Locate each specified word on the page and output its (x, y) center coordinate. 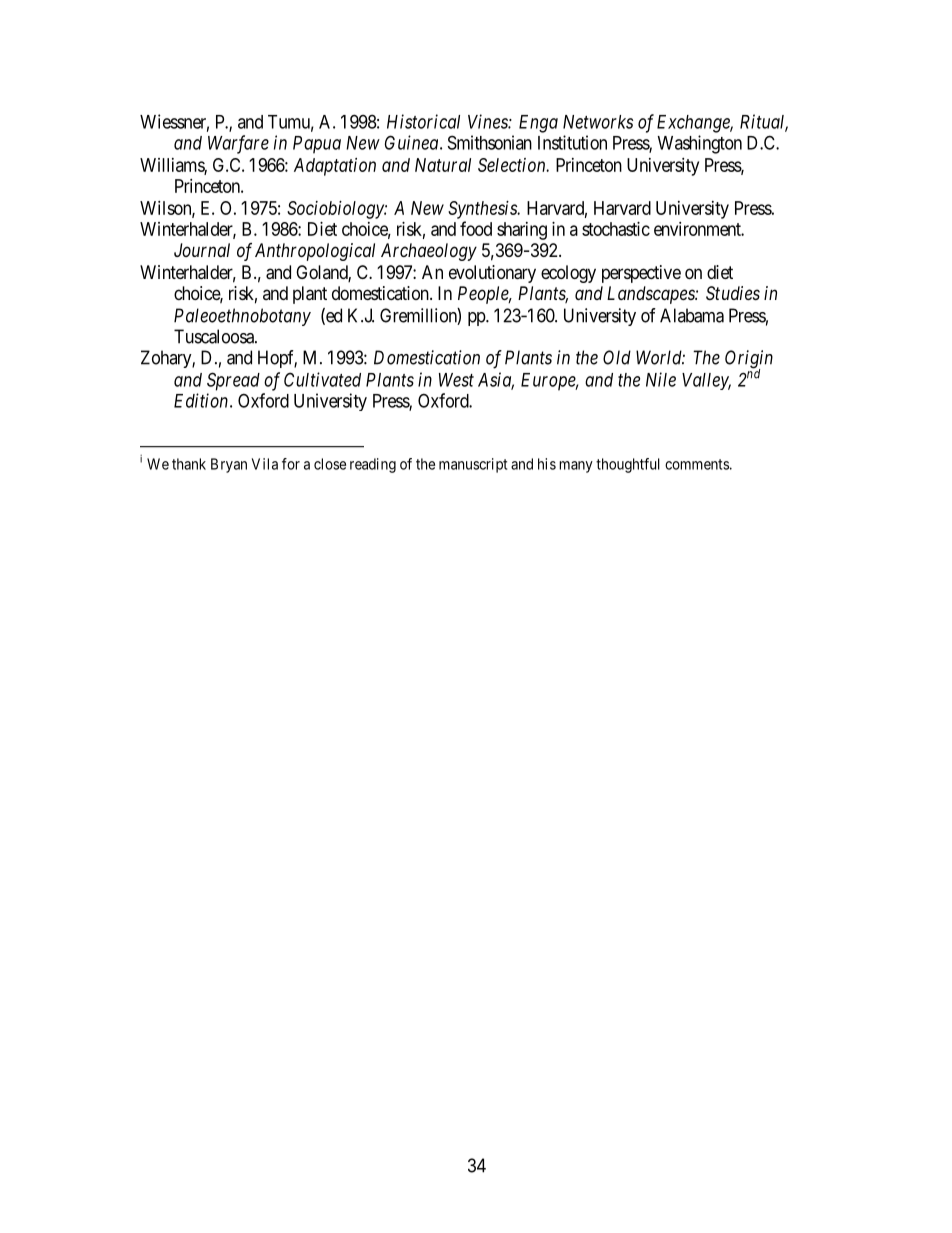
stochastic (616, 229)
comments (697, 464)
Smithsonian (490, 142)
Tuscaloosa (215, 336)
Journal (202, 250)
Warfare (238, 144)
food (476, 228)
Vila (265, 464)
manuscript (473, 465)
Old (617, 357)
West (456, 380)
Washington (700, 144)
